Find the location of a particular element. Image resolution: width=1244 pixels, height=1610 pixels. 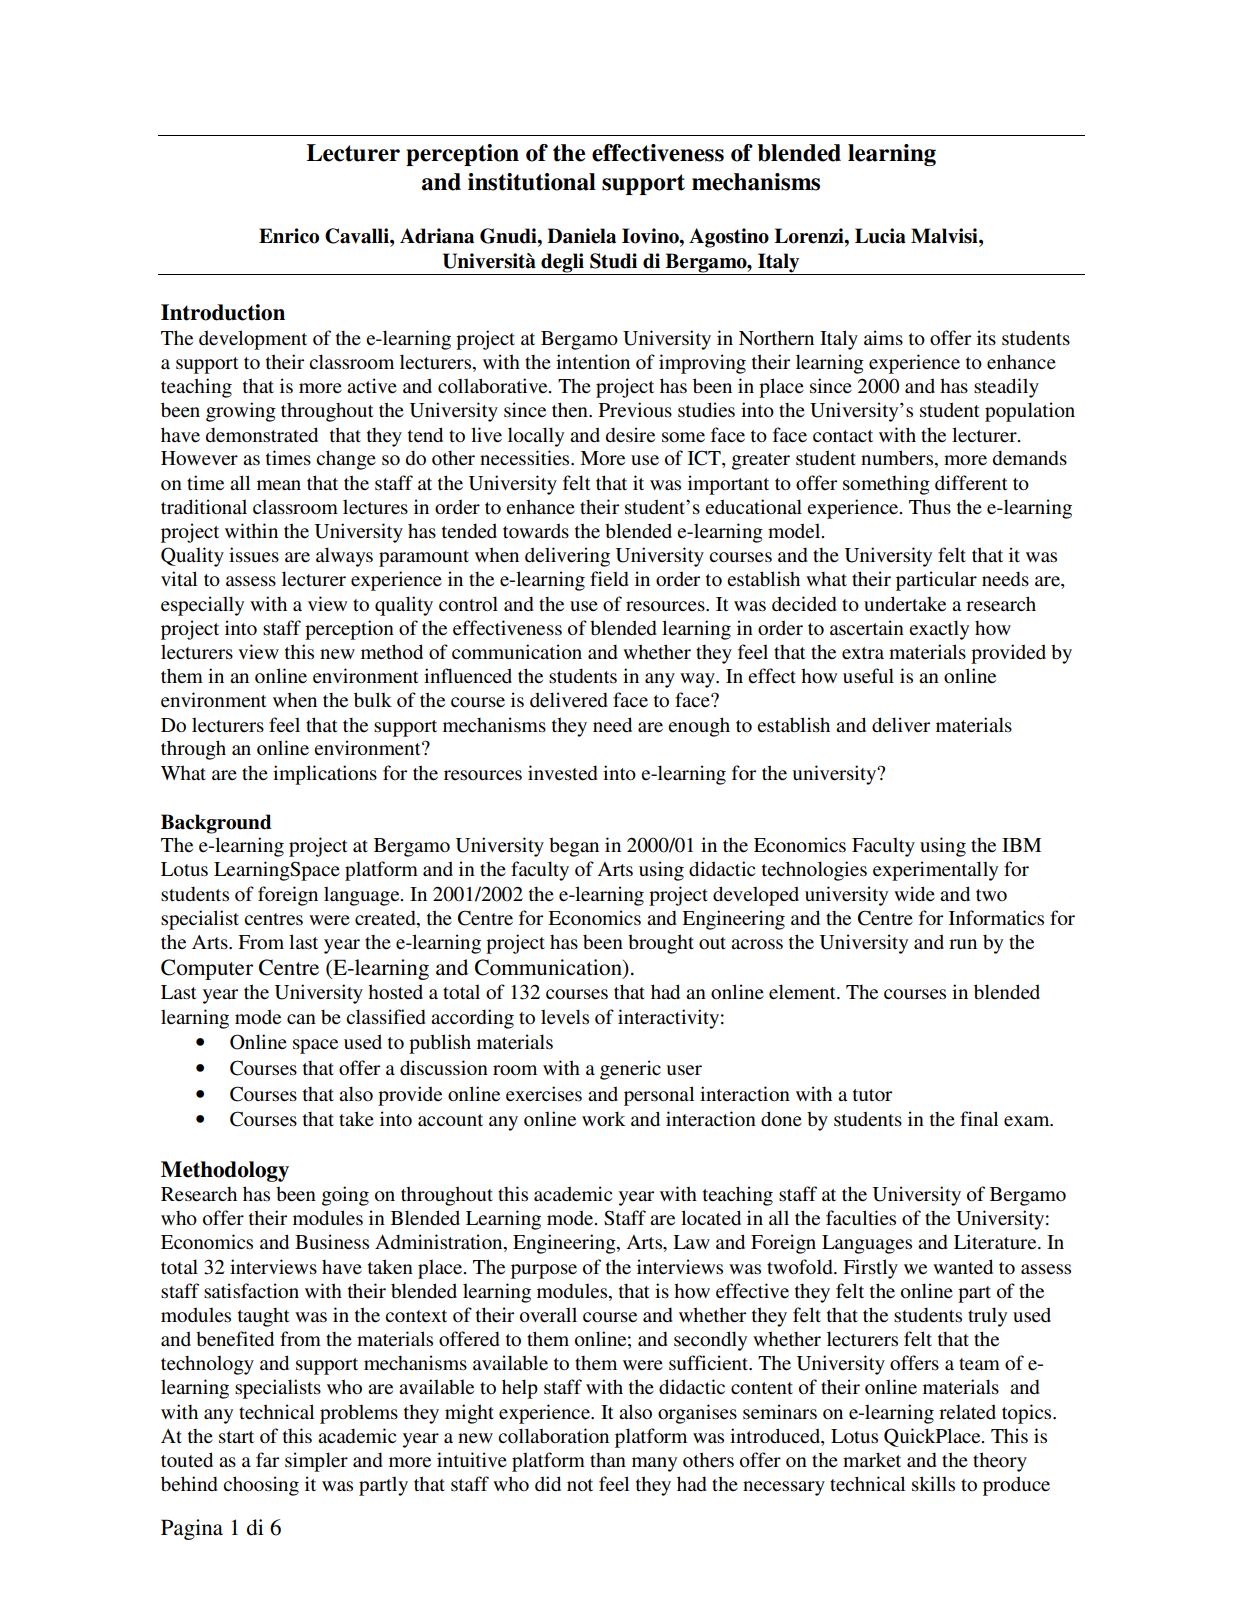

field is located at coordinates (609, 579).
